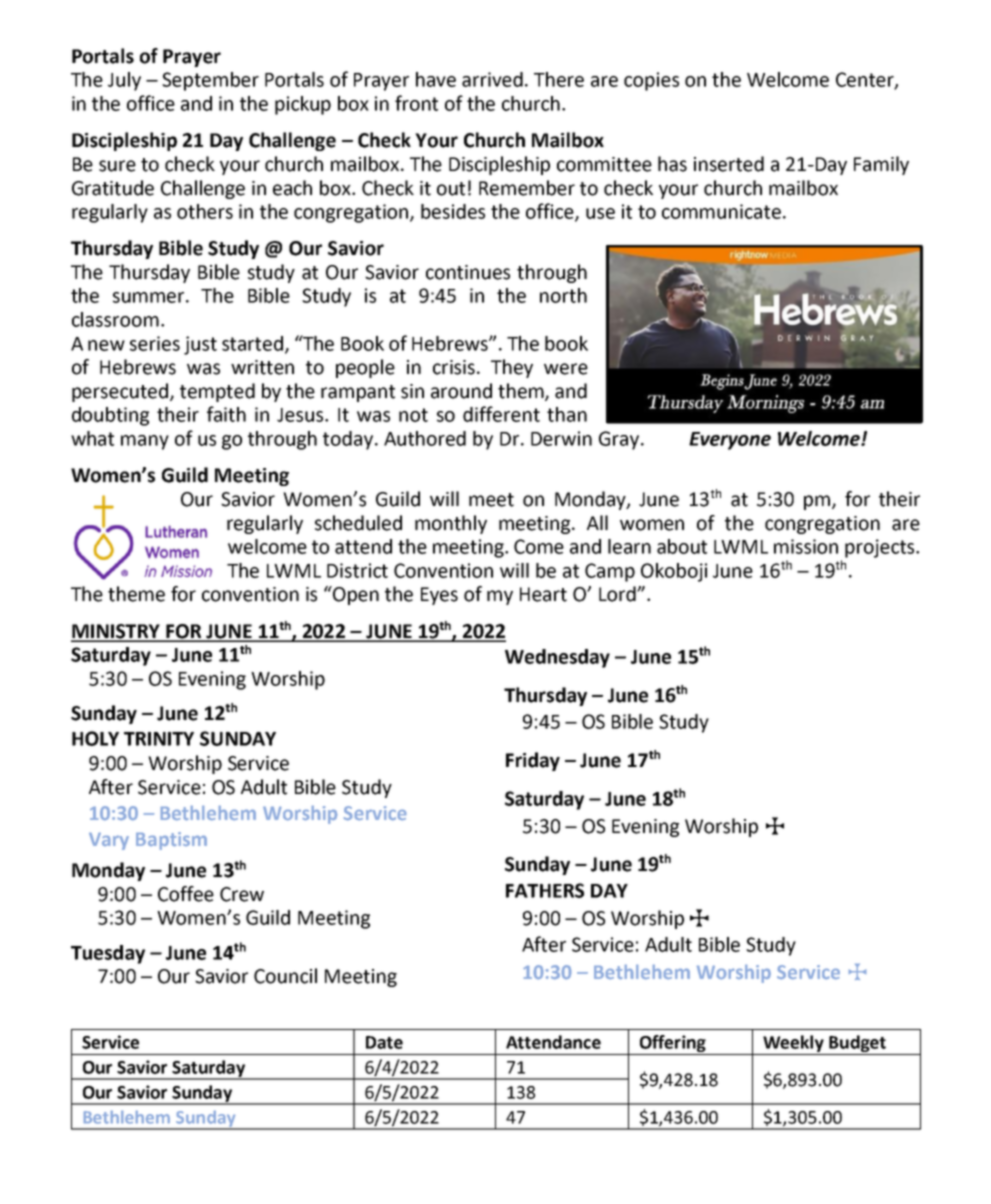  What do you see at coordinates (492, 79) in the screenshot?
I see `arrived` at bounding box center [492, 79].
